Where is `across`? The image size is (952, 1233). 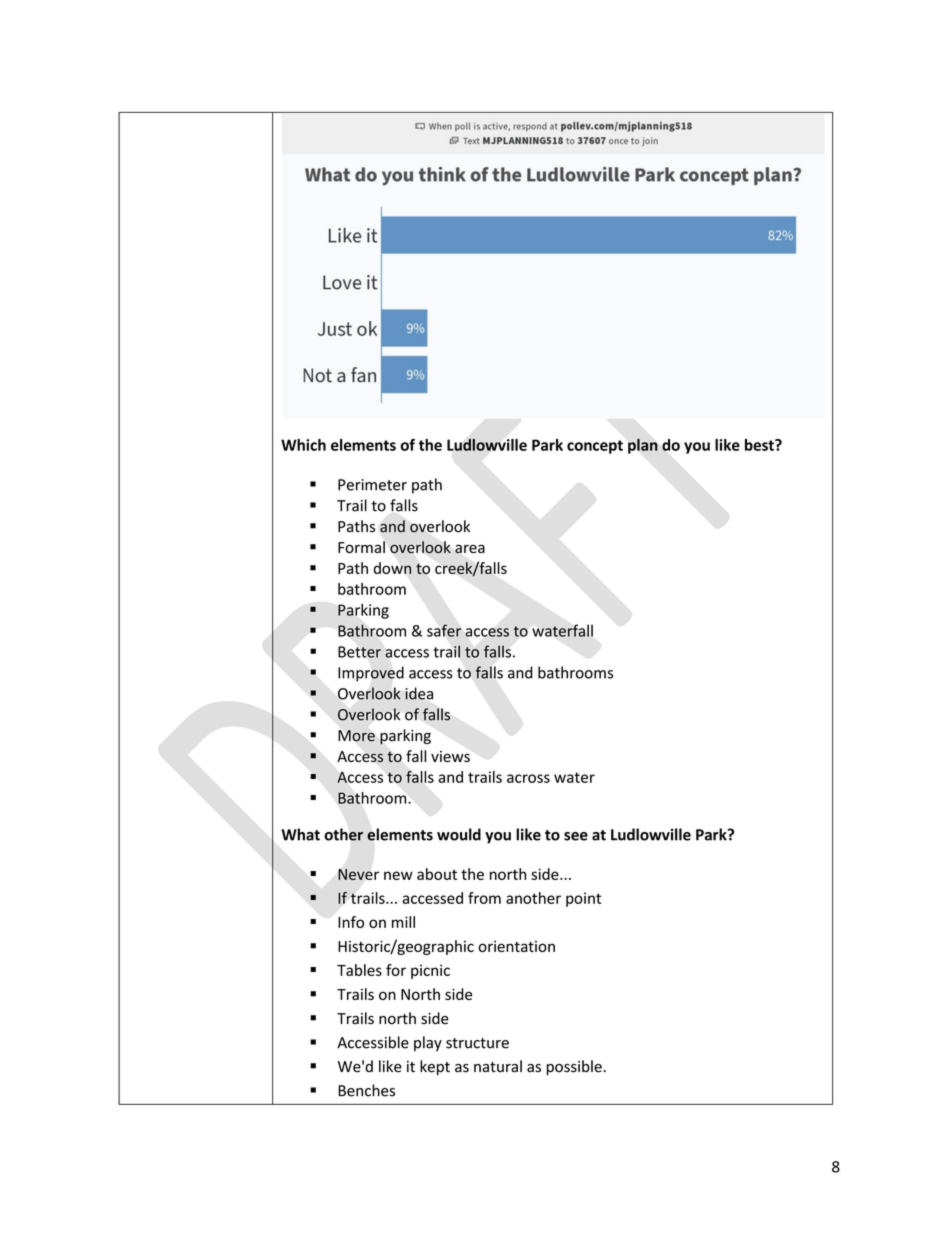 across is located at coordinates (528, 778).
